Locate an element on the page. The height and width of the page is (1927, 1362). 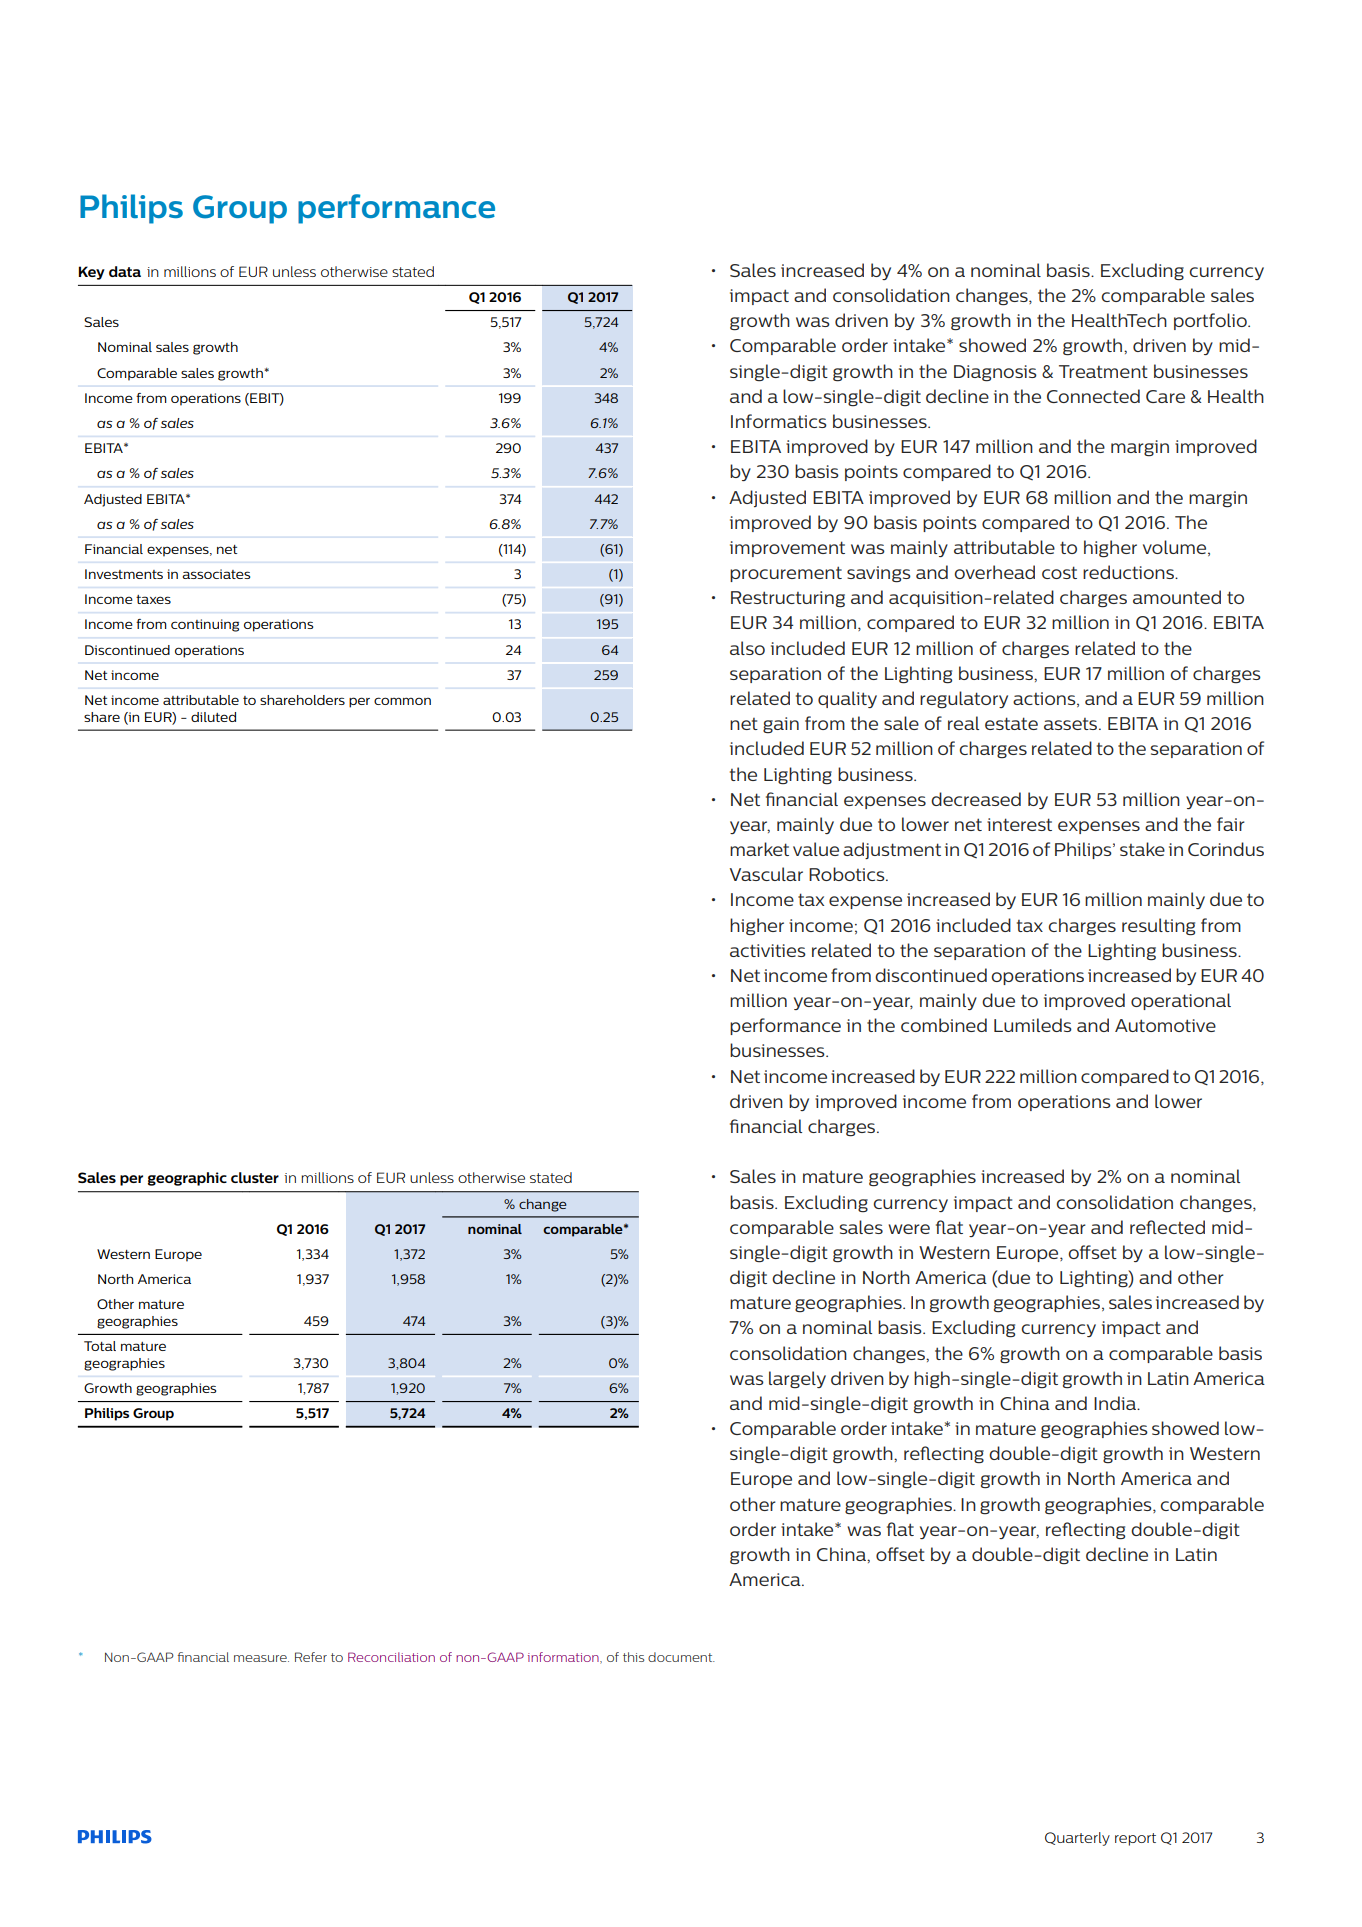
cluster is located at coordinates (255, 1177).
